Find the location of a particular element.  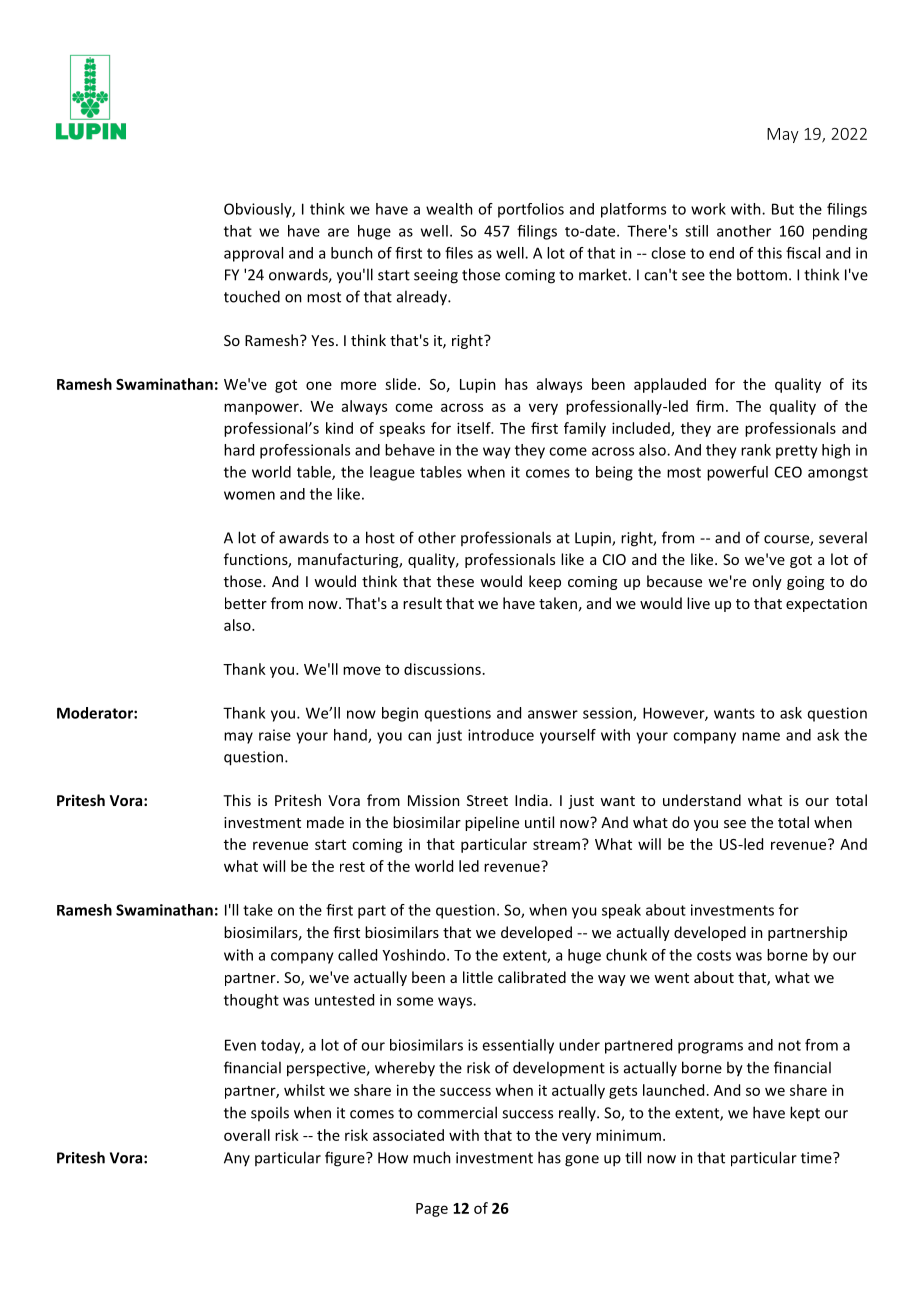

rank is located at coordinates (756, 450).
